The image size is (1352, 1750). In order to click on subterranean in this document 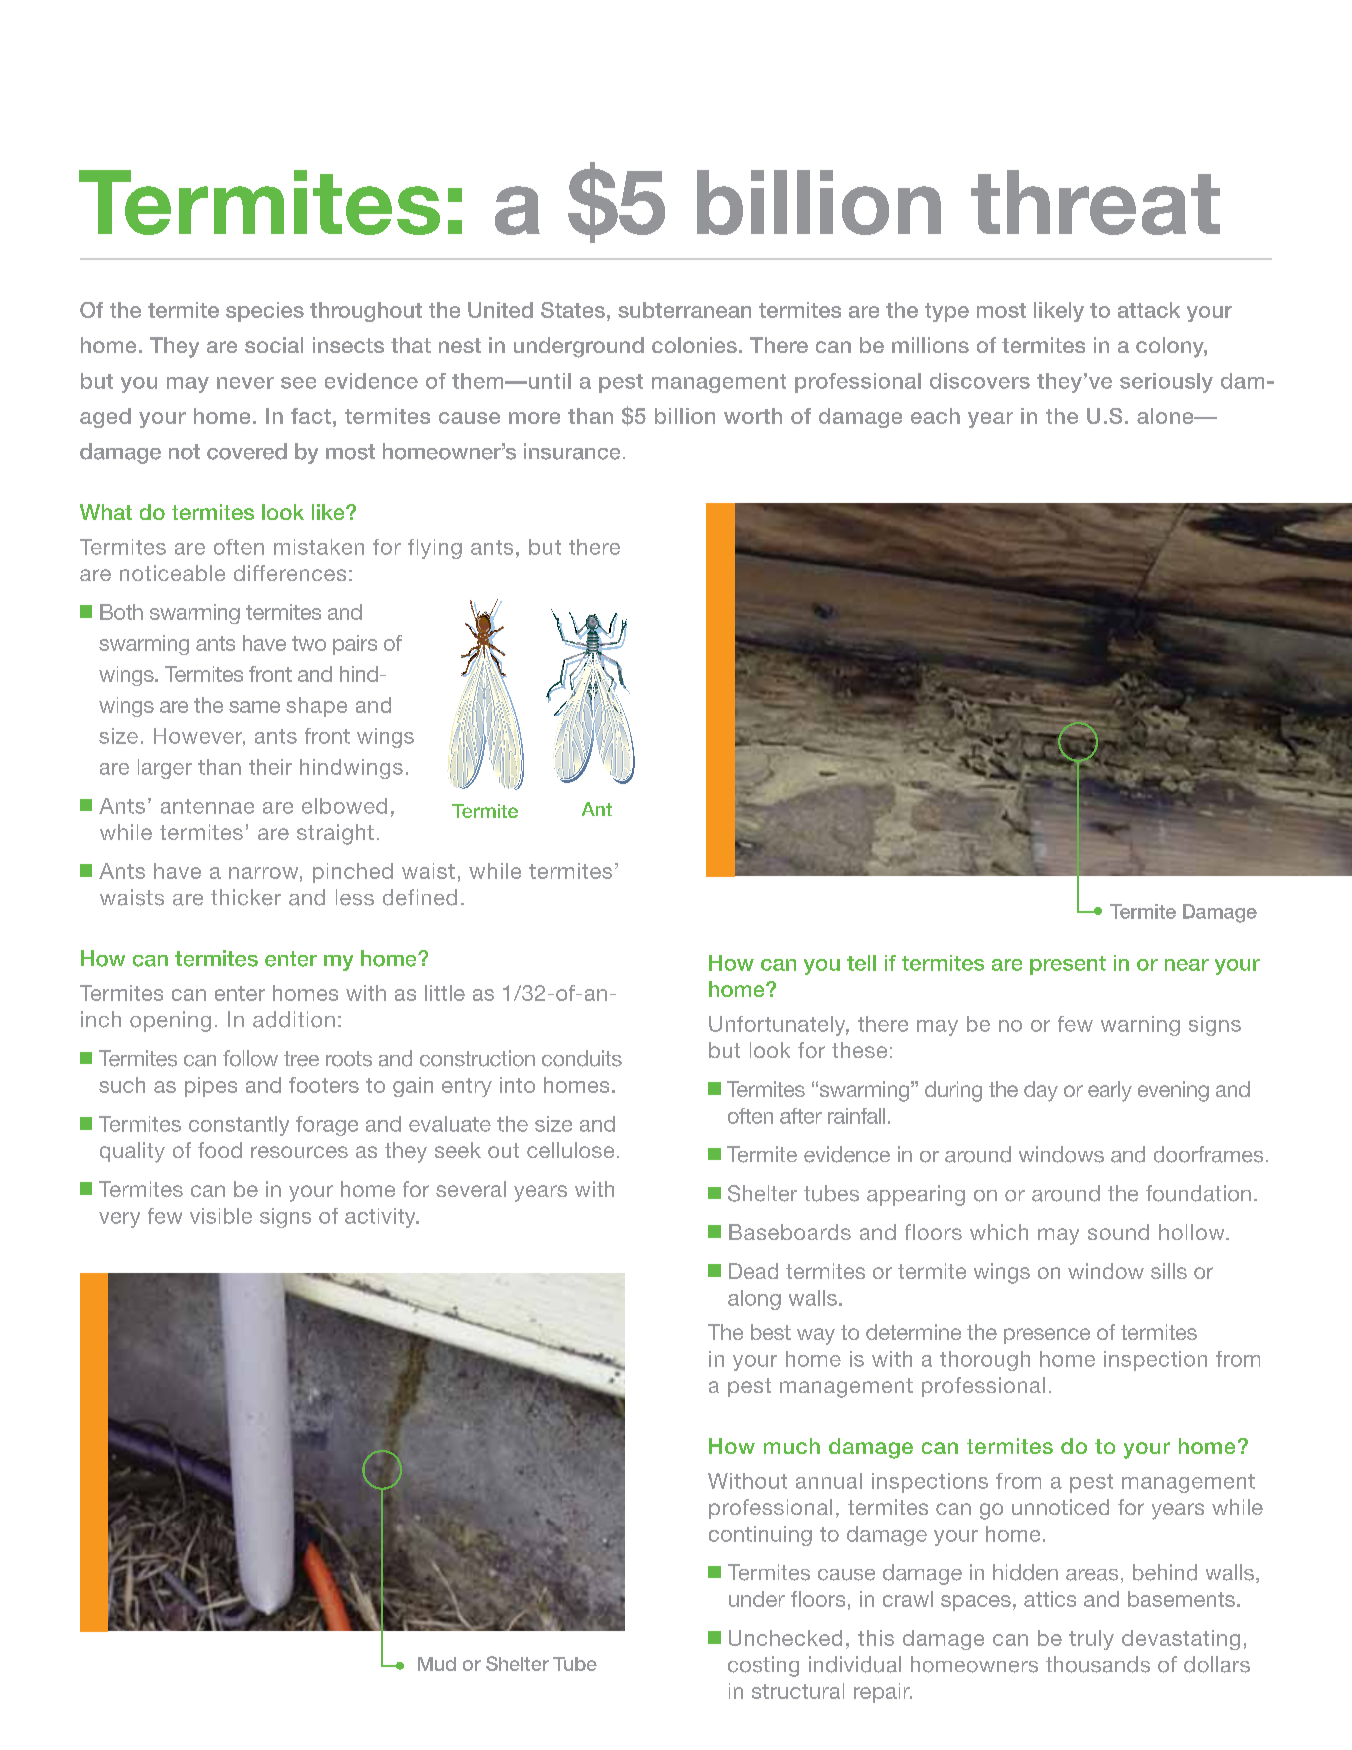, I will do `click(684, 310)`.
